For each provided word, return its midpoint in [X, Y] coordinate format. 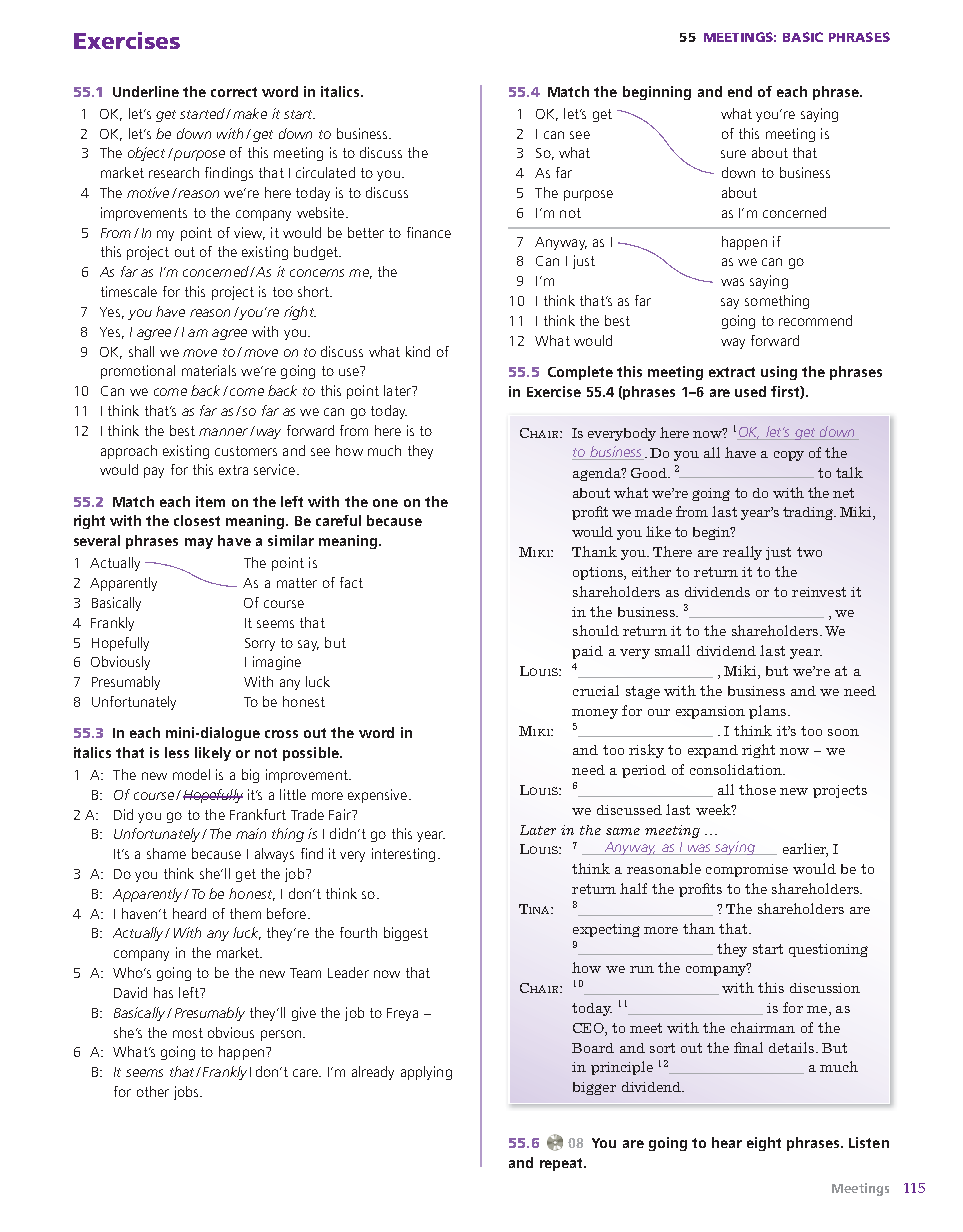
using [779, 373]
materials [209, 370]
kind [418, 351]
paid [587, 652]
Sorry [260, 644]
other [153, 1091]
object [146, 154]
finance [429, 232]
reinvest [819, 592]
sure [733, 154]
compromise [747, 870]
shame [166, 853]
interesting [403, 855]
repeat [563, 1164]
